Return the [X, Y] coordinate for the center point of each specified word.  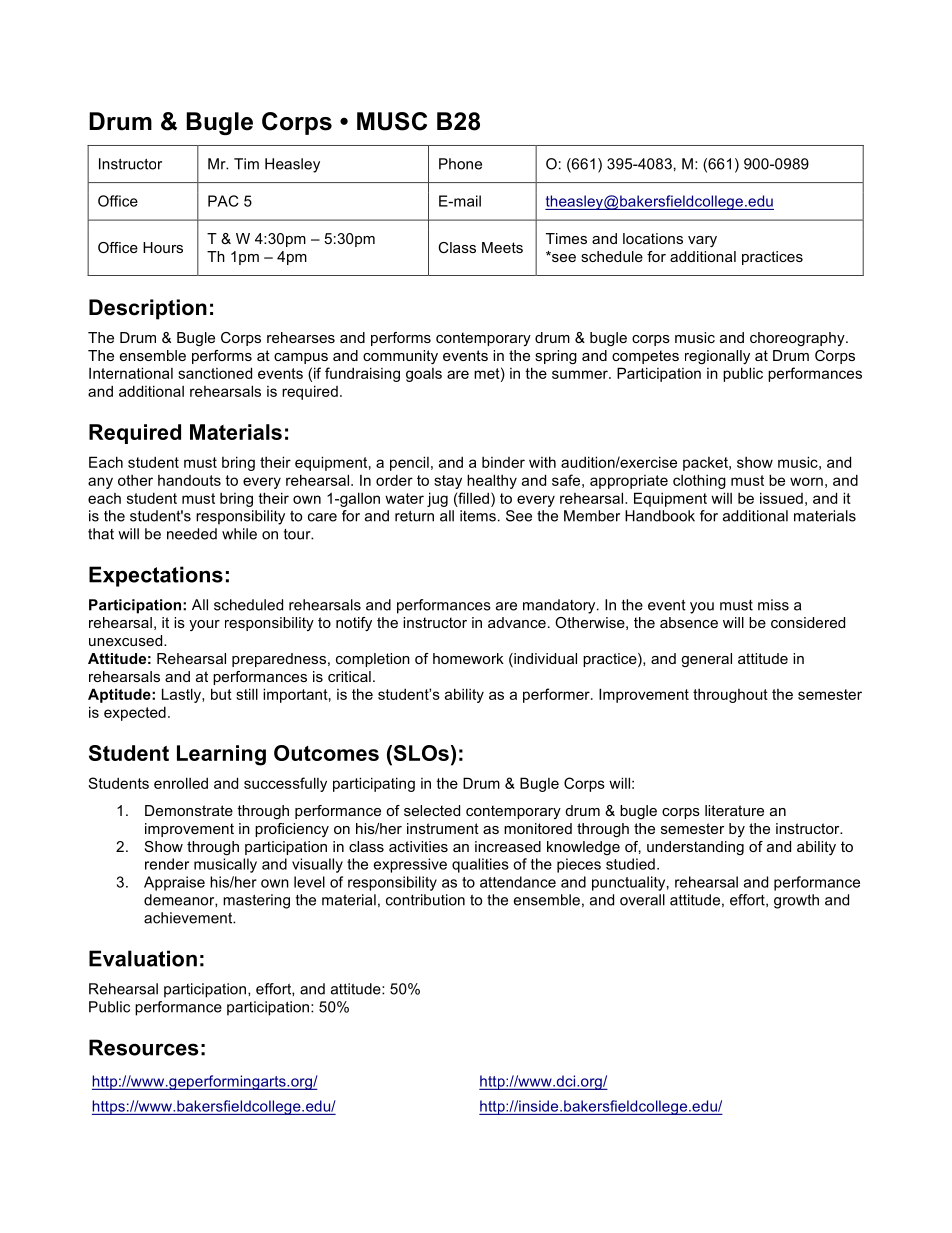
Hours [163, 247]
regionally [717, 357]
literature [734, 810]
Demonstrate [189, 810]
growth [796, 901]
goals [424, 375]
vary [702, 241]
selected [432, 810]
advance [517, 622]
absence [689, 622]
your [204, 625]
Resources [144, 1047]
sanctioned [215, 373]
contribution [425, 900]
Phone [460, 164]
